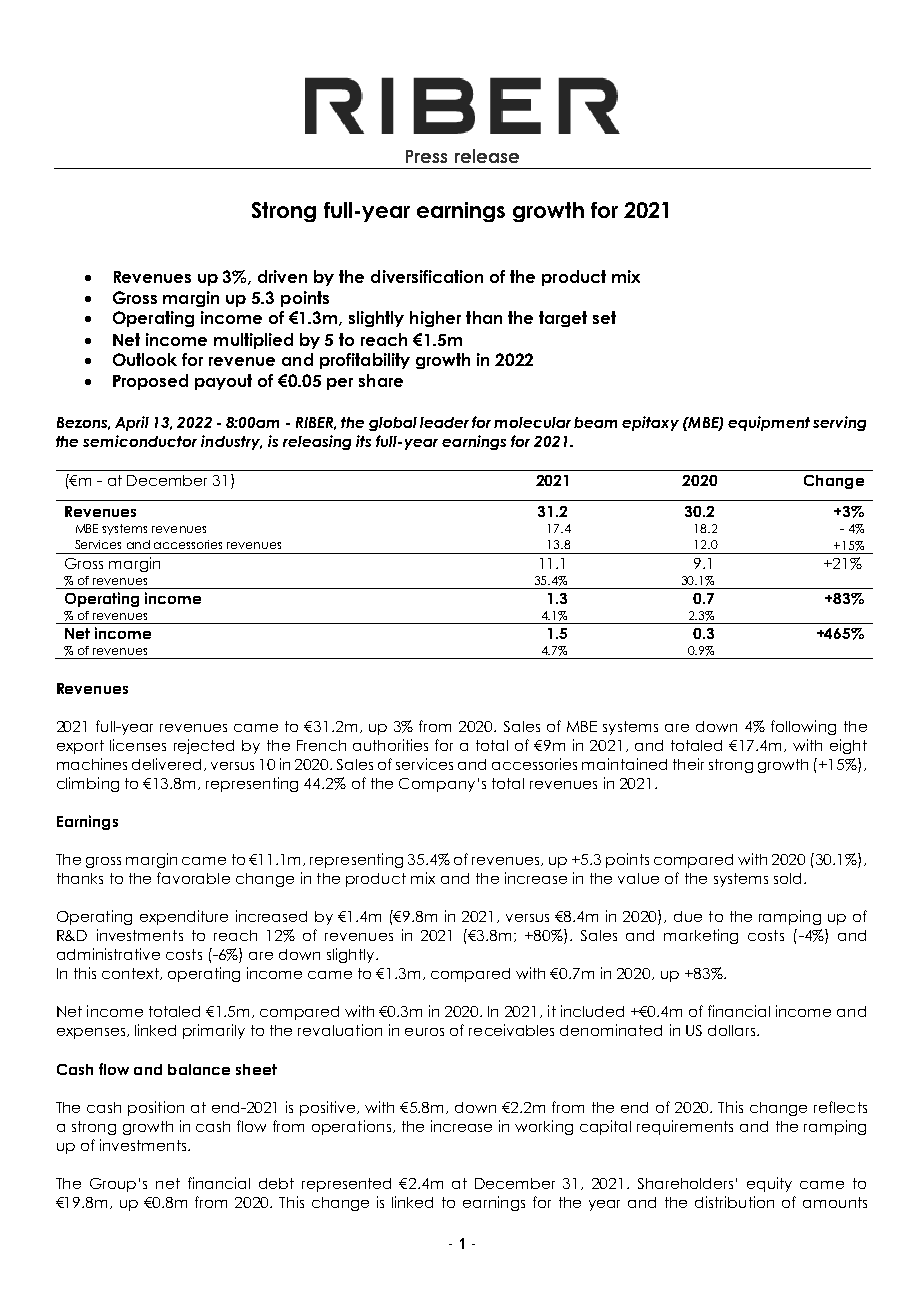 The image size is (924, 1308). Describe the element at coordinates (769, 423) in the image. I see `equipment` at that location.
